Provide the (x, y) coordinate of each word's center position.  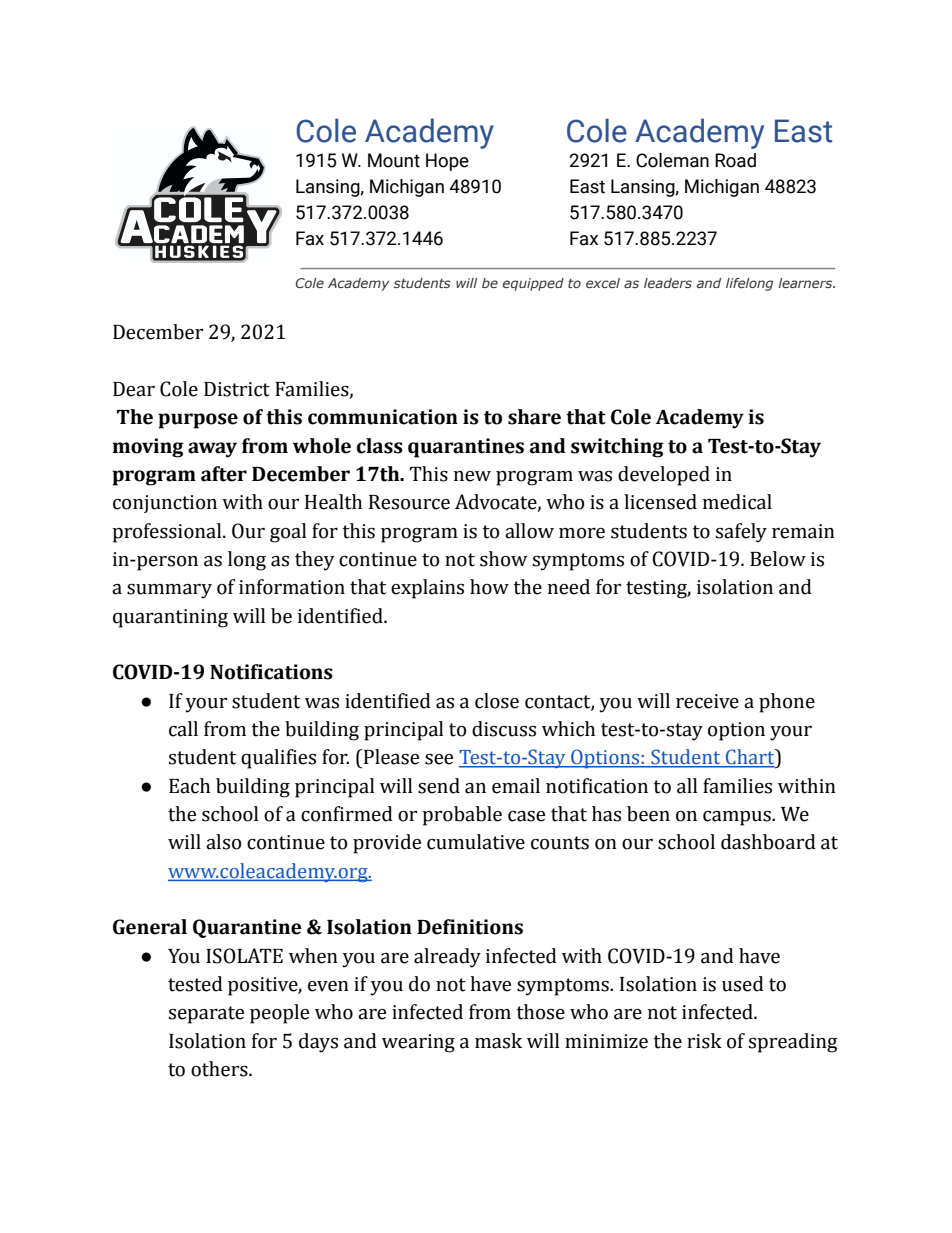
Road (735, 160)
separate (206, 1015)
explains (427, 589)
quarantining (170, 618)
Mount (394, 160)
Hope (447, 162)
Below (778, 559)
